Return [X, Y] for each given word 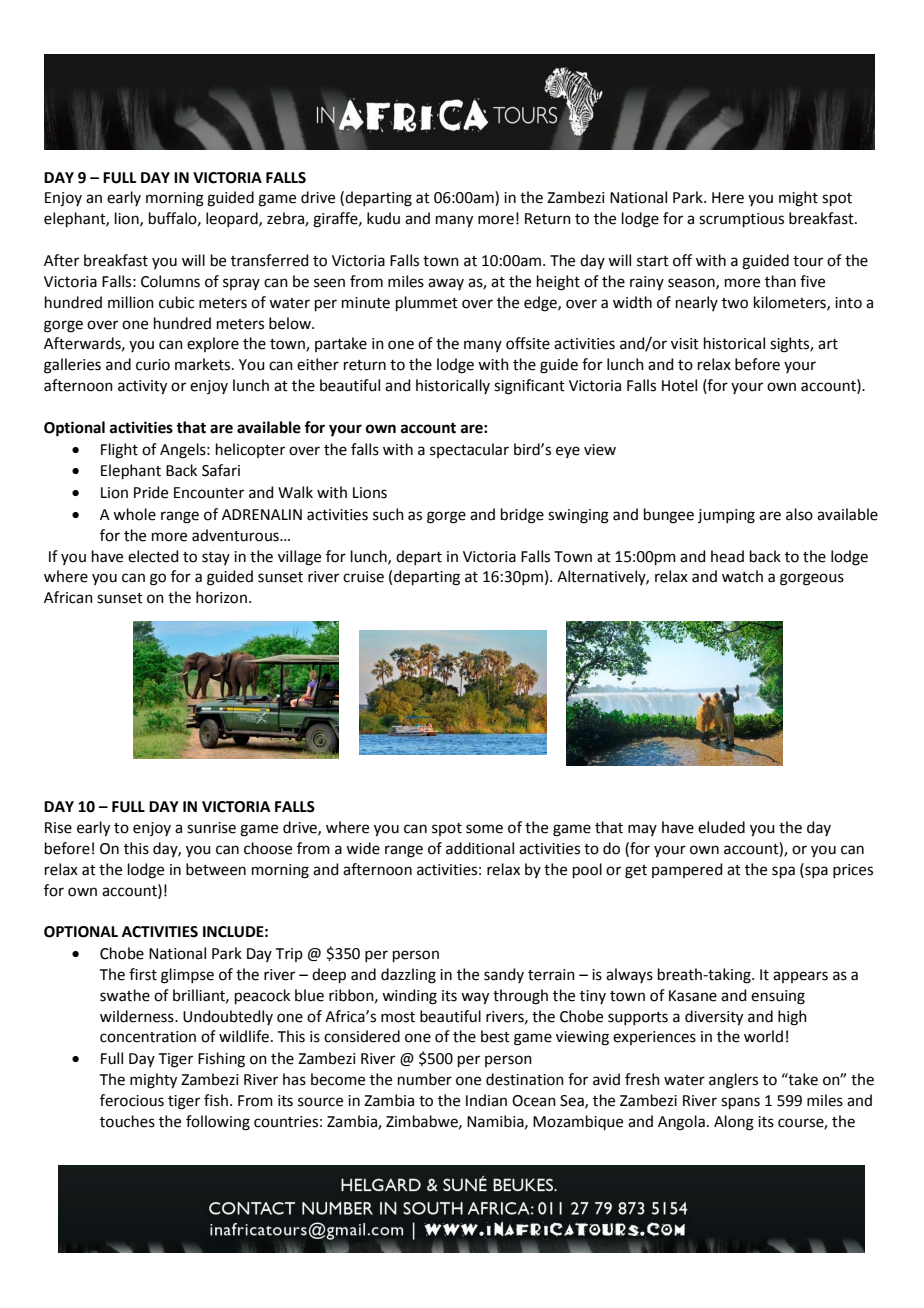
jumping [726, 516]
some [484, 829]
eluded [721, 827]
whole [134, 514]
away [446, 284]
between [216, 869]
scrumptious [741, 220]
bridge [522, 516]
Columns [170, 281]
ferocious [132, 1100]
